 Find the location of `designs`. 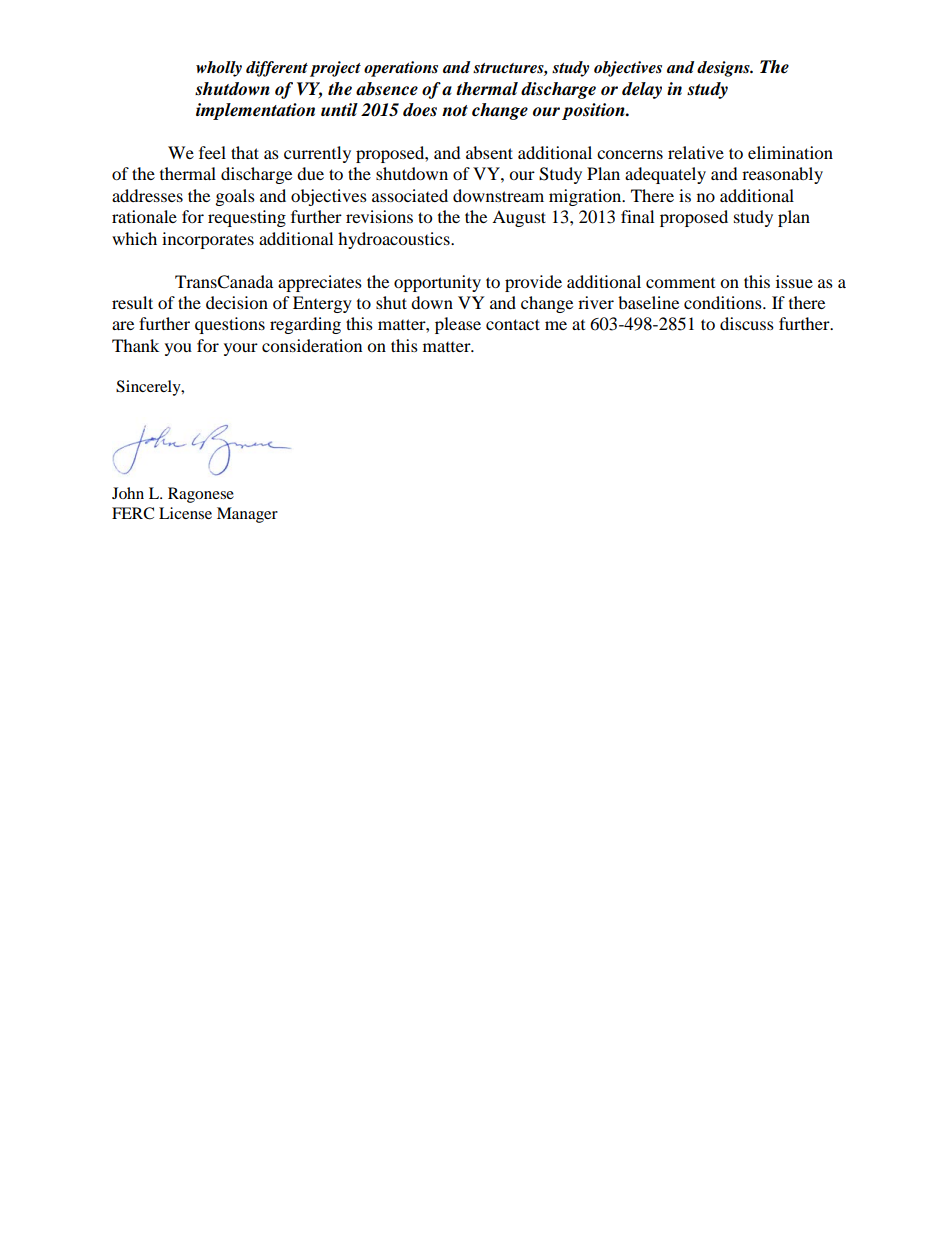

designs is located at coordinates (724, 69).
